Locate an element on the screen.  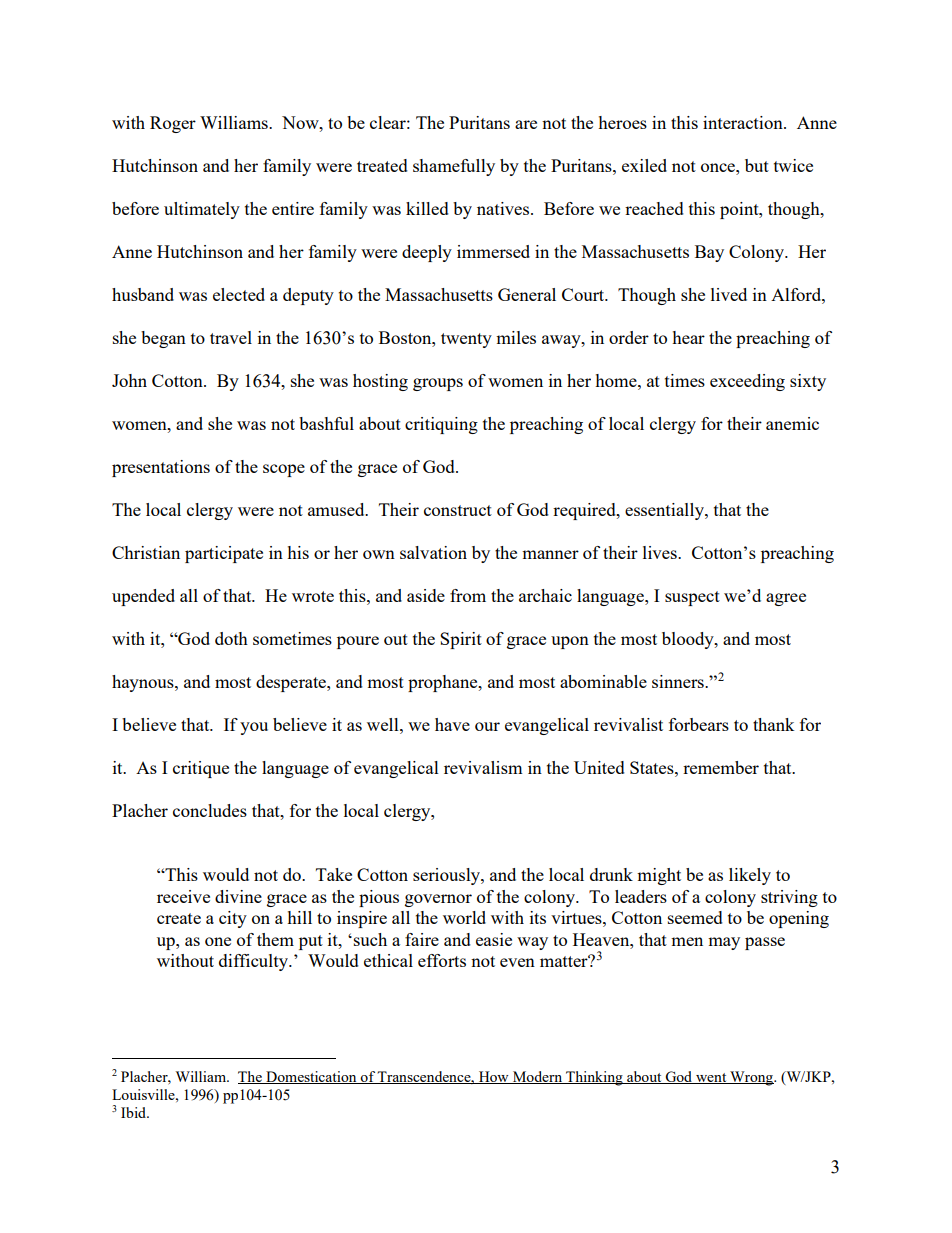
How is located at coordinates (494, 1077).
